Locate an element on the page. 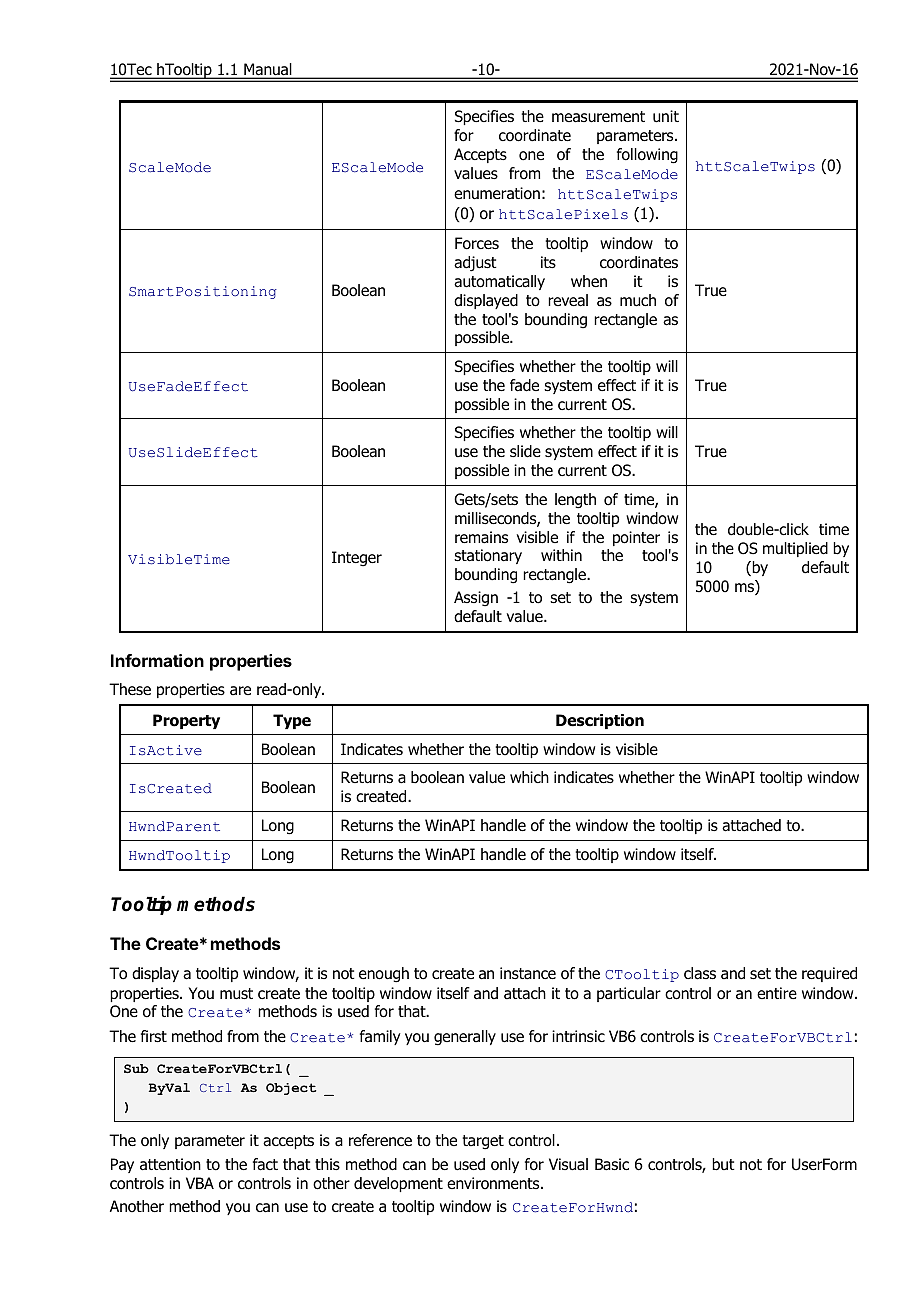 This image has width=924, height=1308. Manual is located at coordinates (268, 70).
